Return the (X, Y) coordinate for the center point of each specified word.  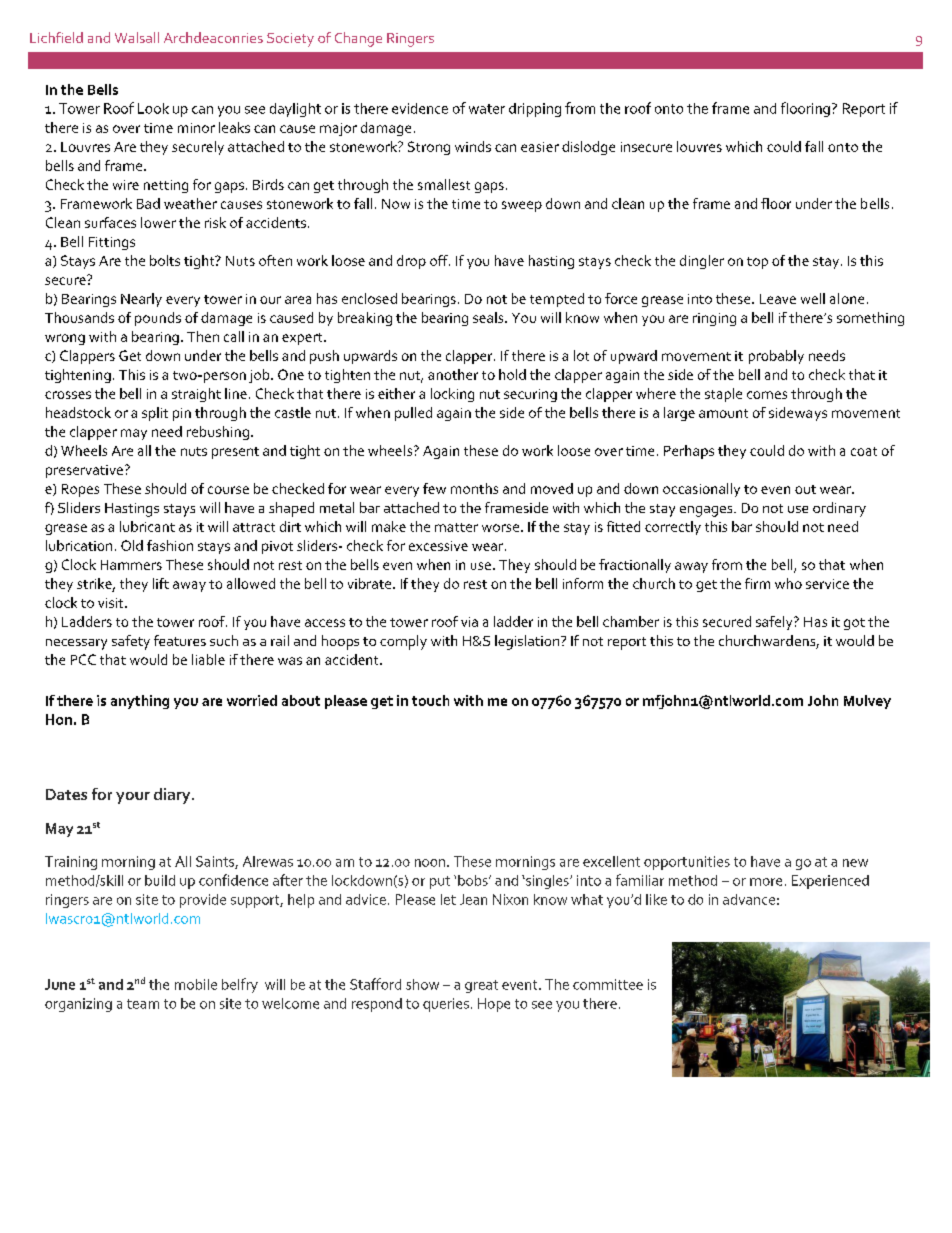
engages (707, 511)
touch (430, 700)
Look (153, 108)
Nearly (141, 300)
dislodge (588, 148)
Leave (778, 299)
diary (173, 796)
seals (489, 317)
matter (456, 527)
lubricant (147, 526)
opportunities (687, 863)
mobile (196, 984)
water (487, 109)
